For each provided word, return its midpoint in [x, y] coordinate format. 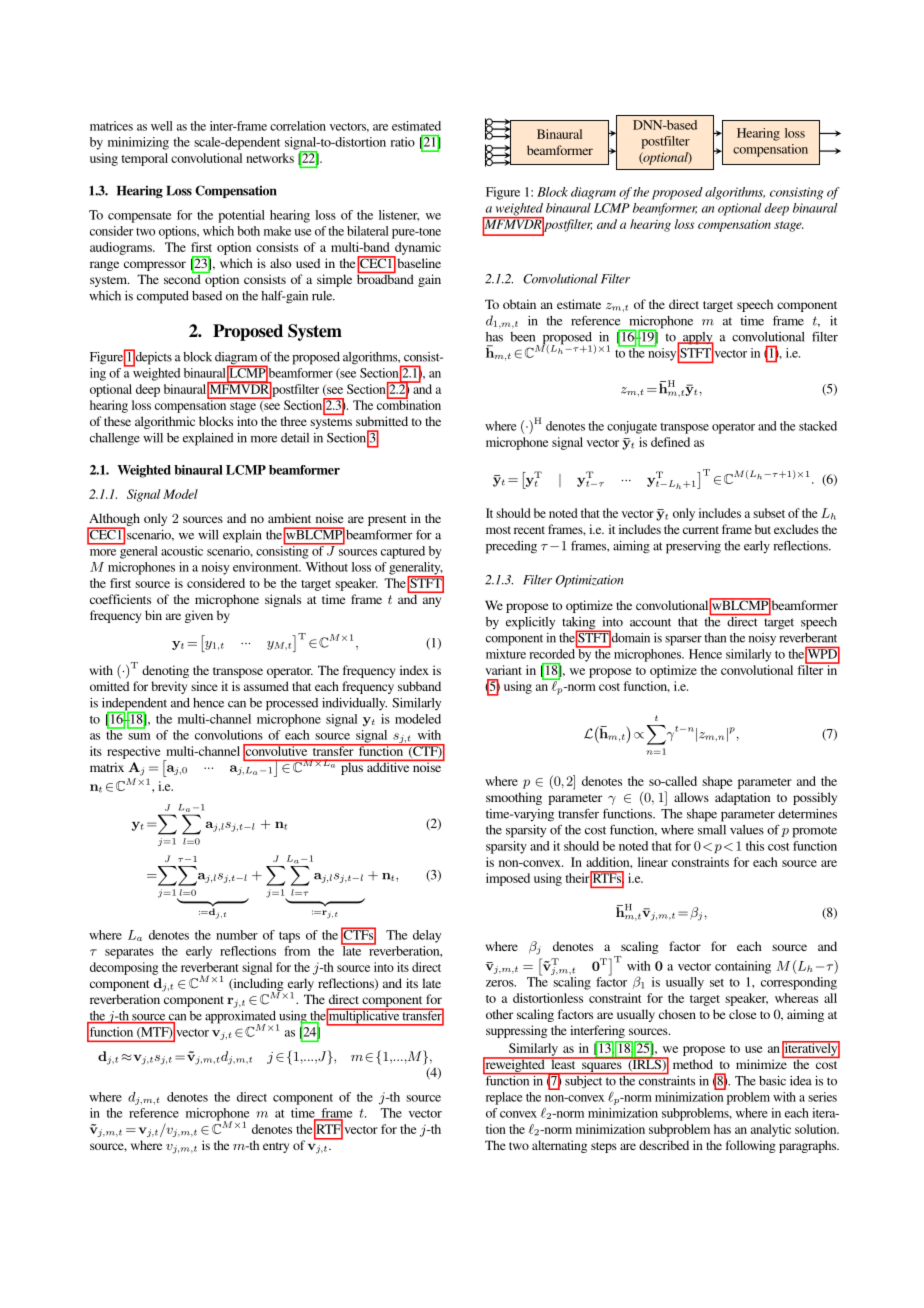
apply [697, 339]
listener [399, 215]
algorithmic [165, 422]
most [498, 530]
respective [133, 752]
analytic [771, 1130]
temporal [144, 159]
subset [769, 513]
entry [276, 1147]
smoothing [514, 798]
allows [691, 797]
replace [504, 1098]
